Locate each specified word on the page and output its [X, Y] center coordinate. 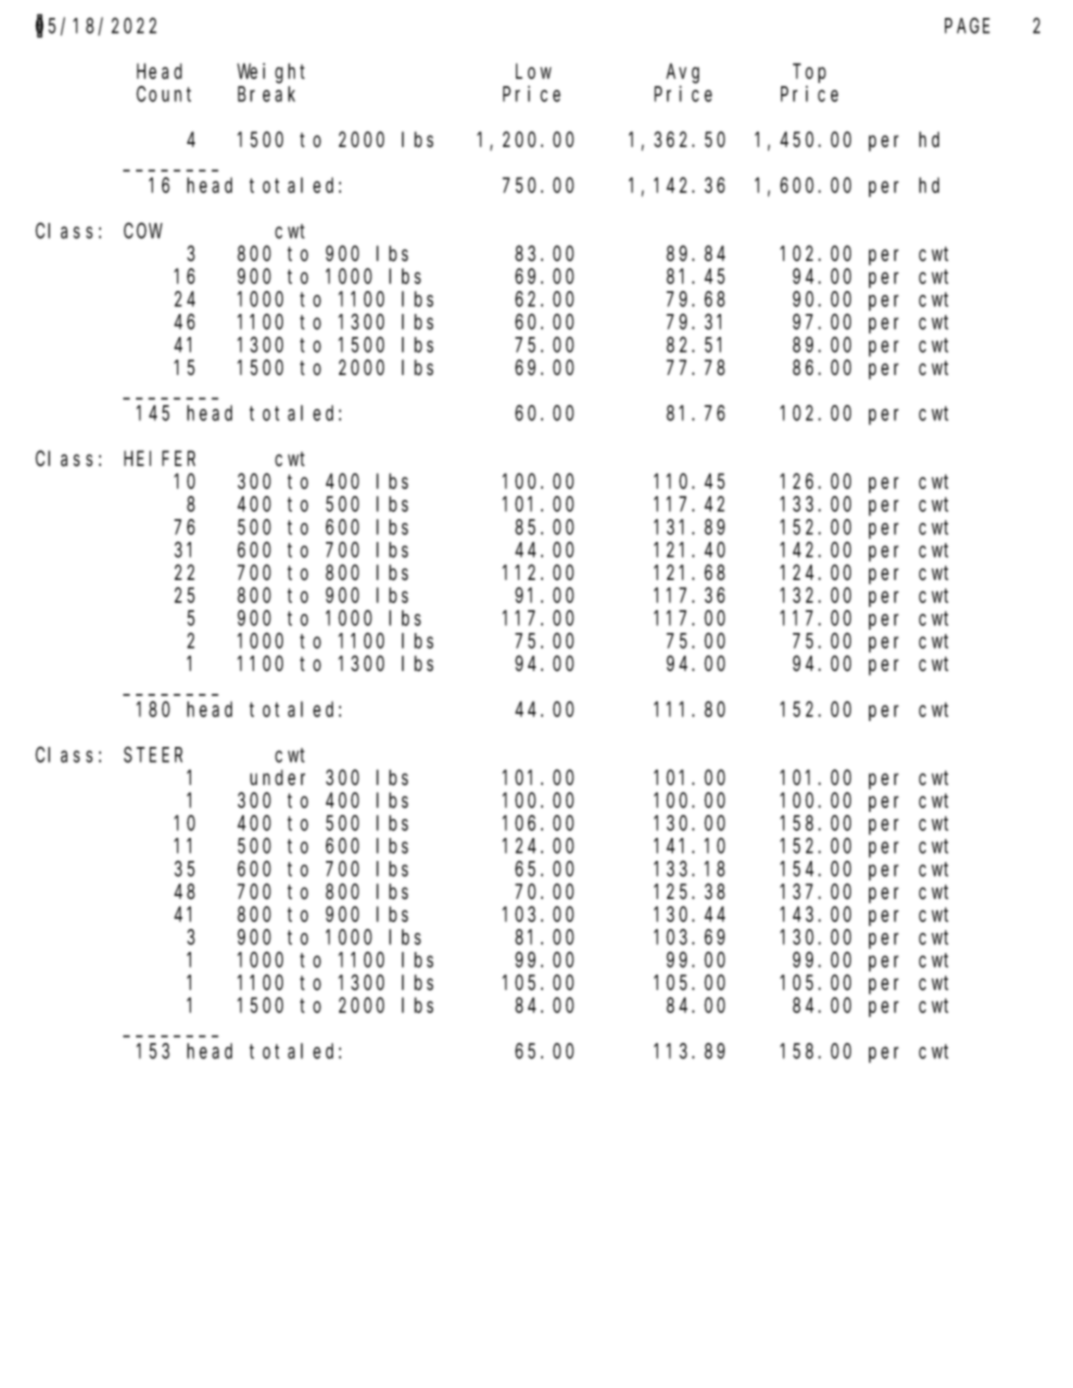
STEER [153, 755]
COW [143, 231]
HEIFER [159, 459]
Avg [682, 74]
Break [266, 94]
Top [809, 74]
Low [533, 72]
